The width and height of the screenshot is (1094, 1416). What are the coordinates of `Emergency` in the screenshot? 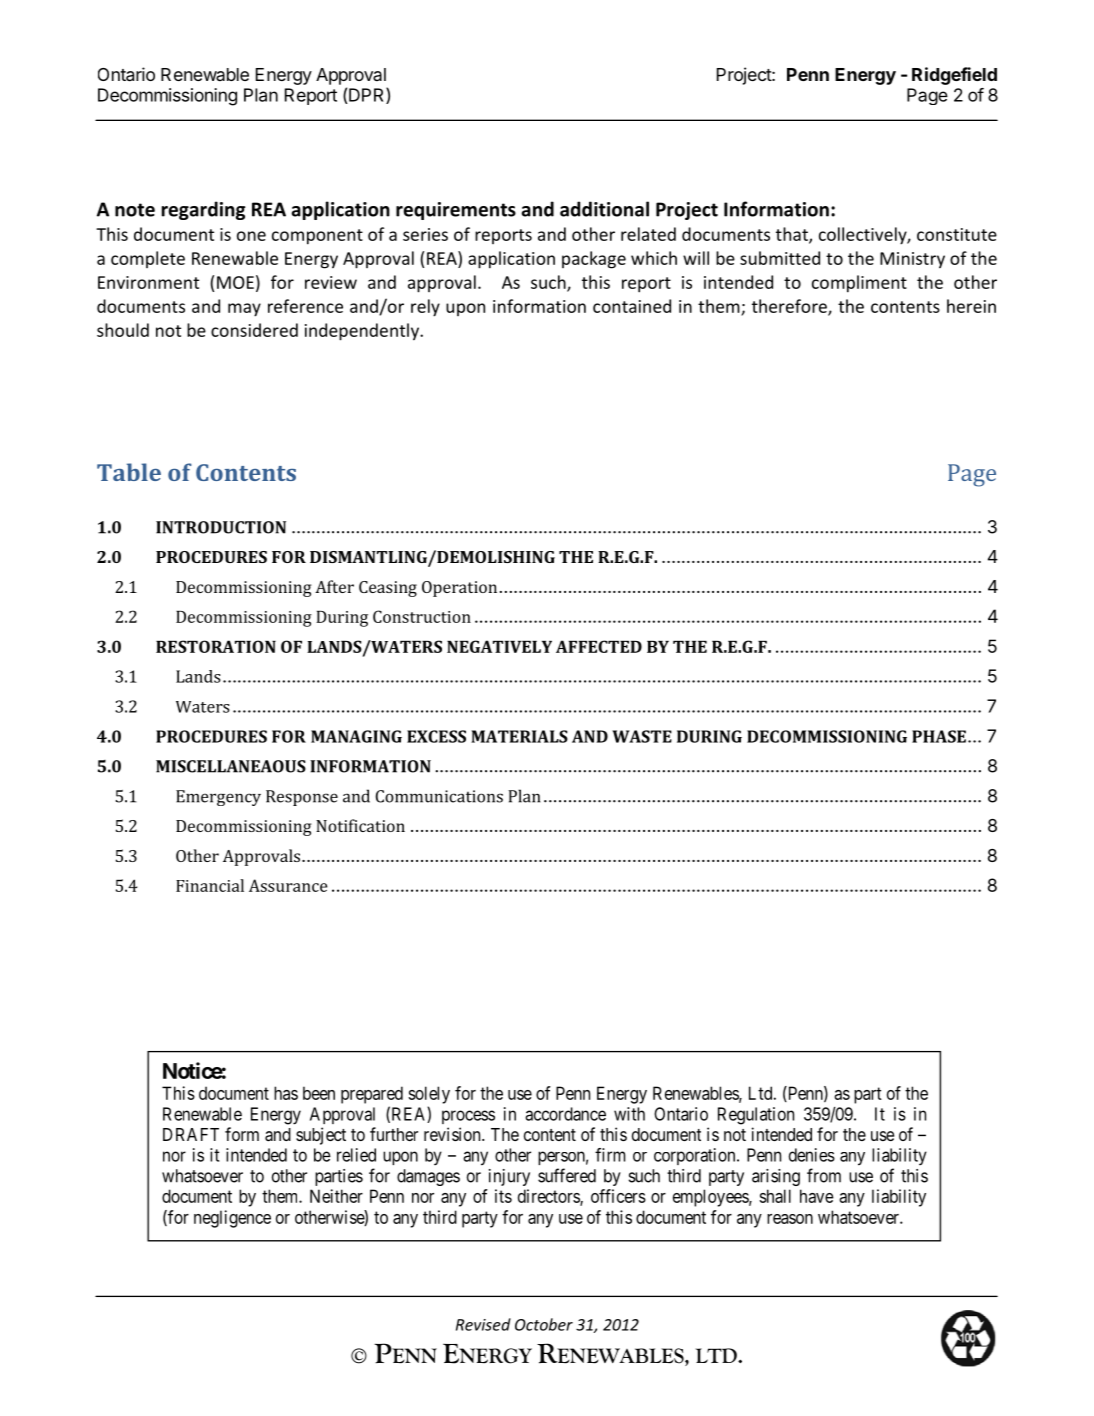 It's located at (218, 798).
